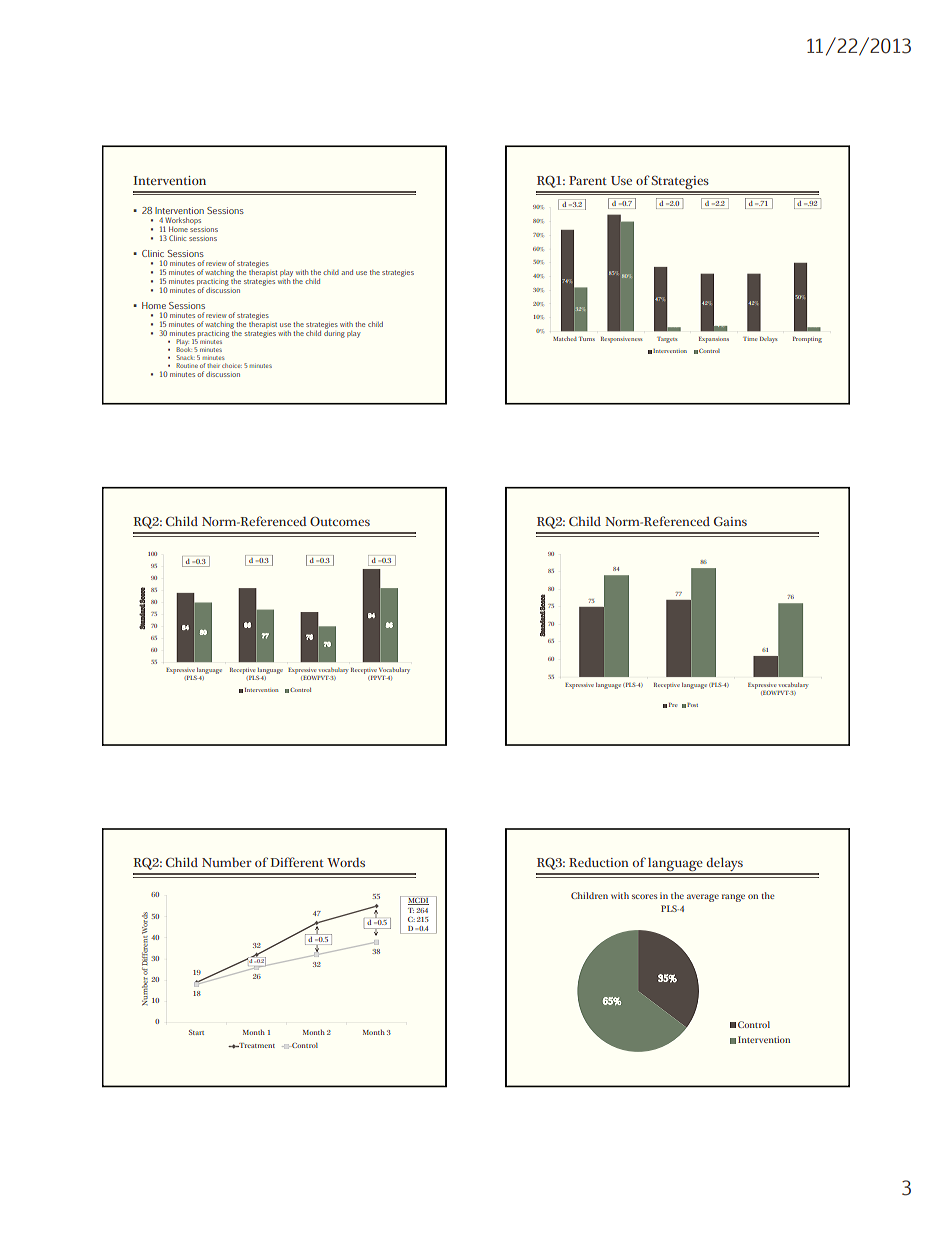  What do you see at coordinates (334, 333) in the image?
I see `during` at bounding box center [334, 333].
